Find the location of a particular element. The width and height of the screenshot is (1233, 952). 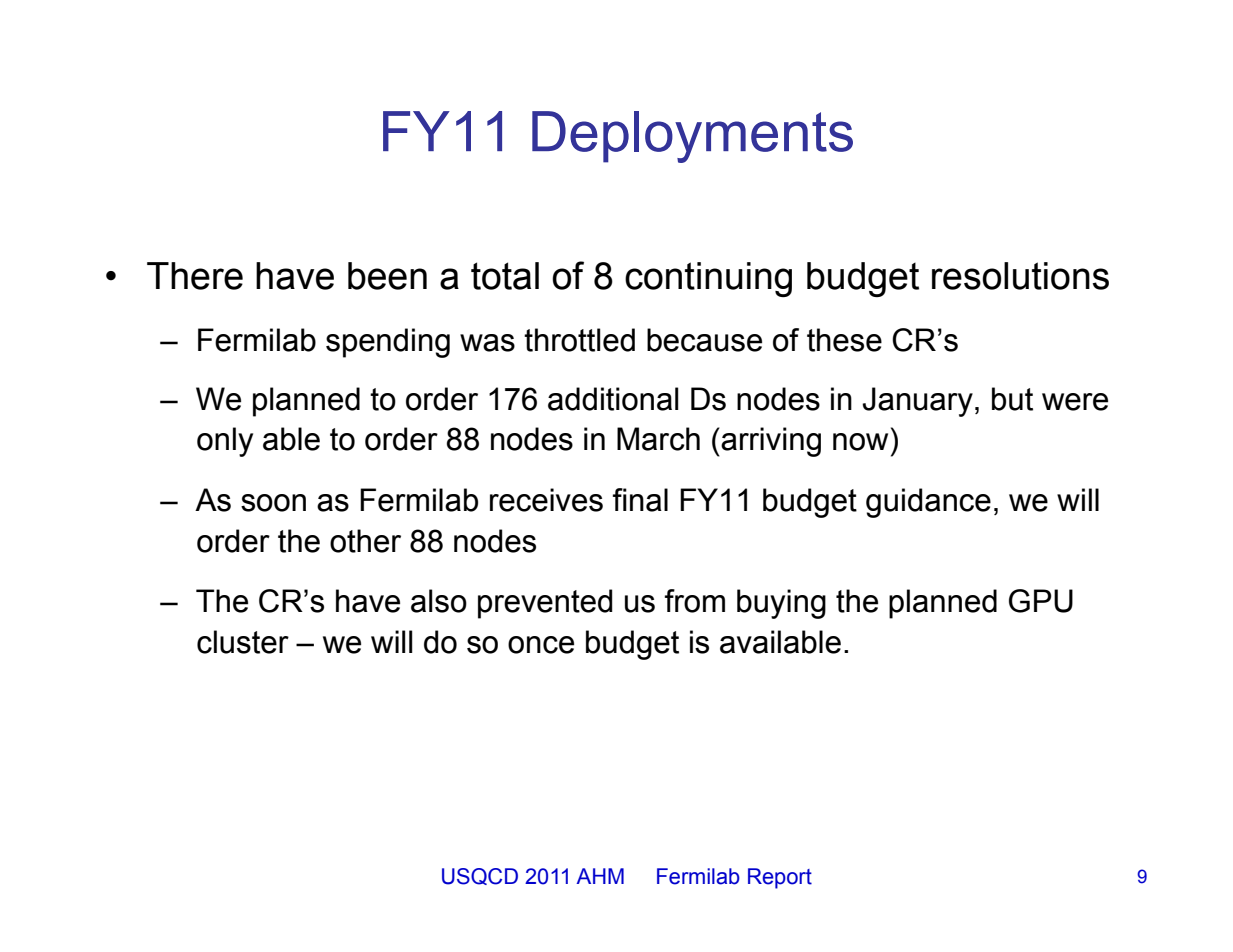

Deployments is located at coordinates (692, 137).
